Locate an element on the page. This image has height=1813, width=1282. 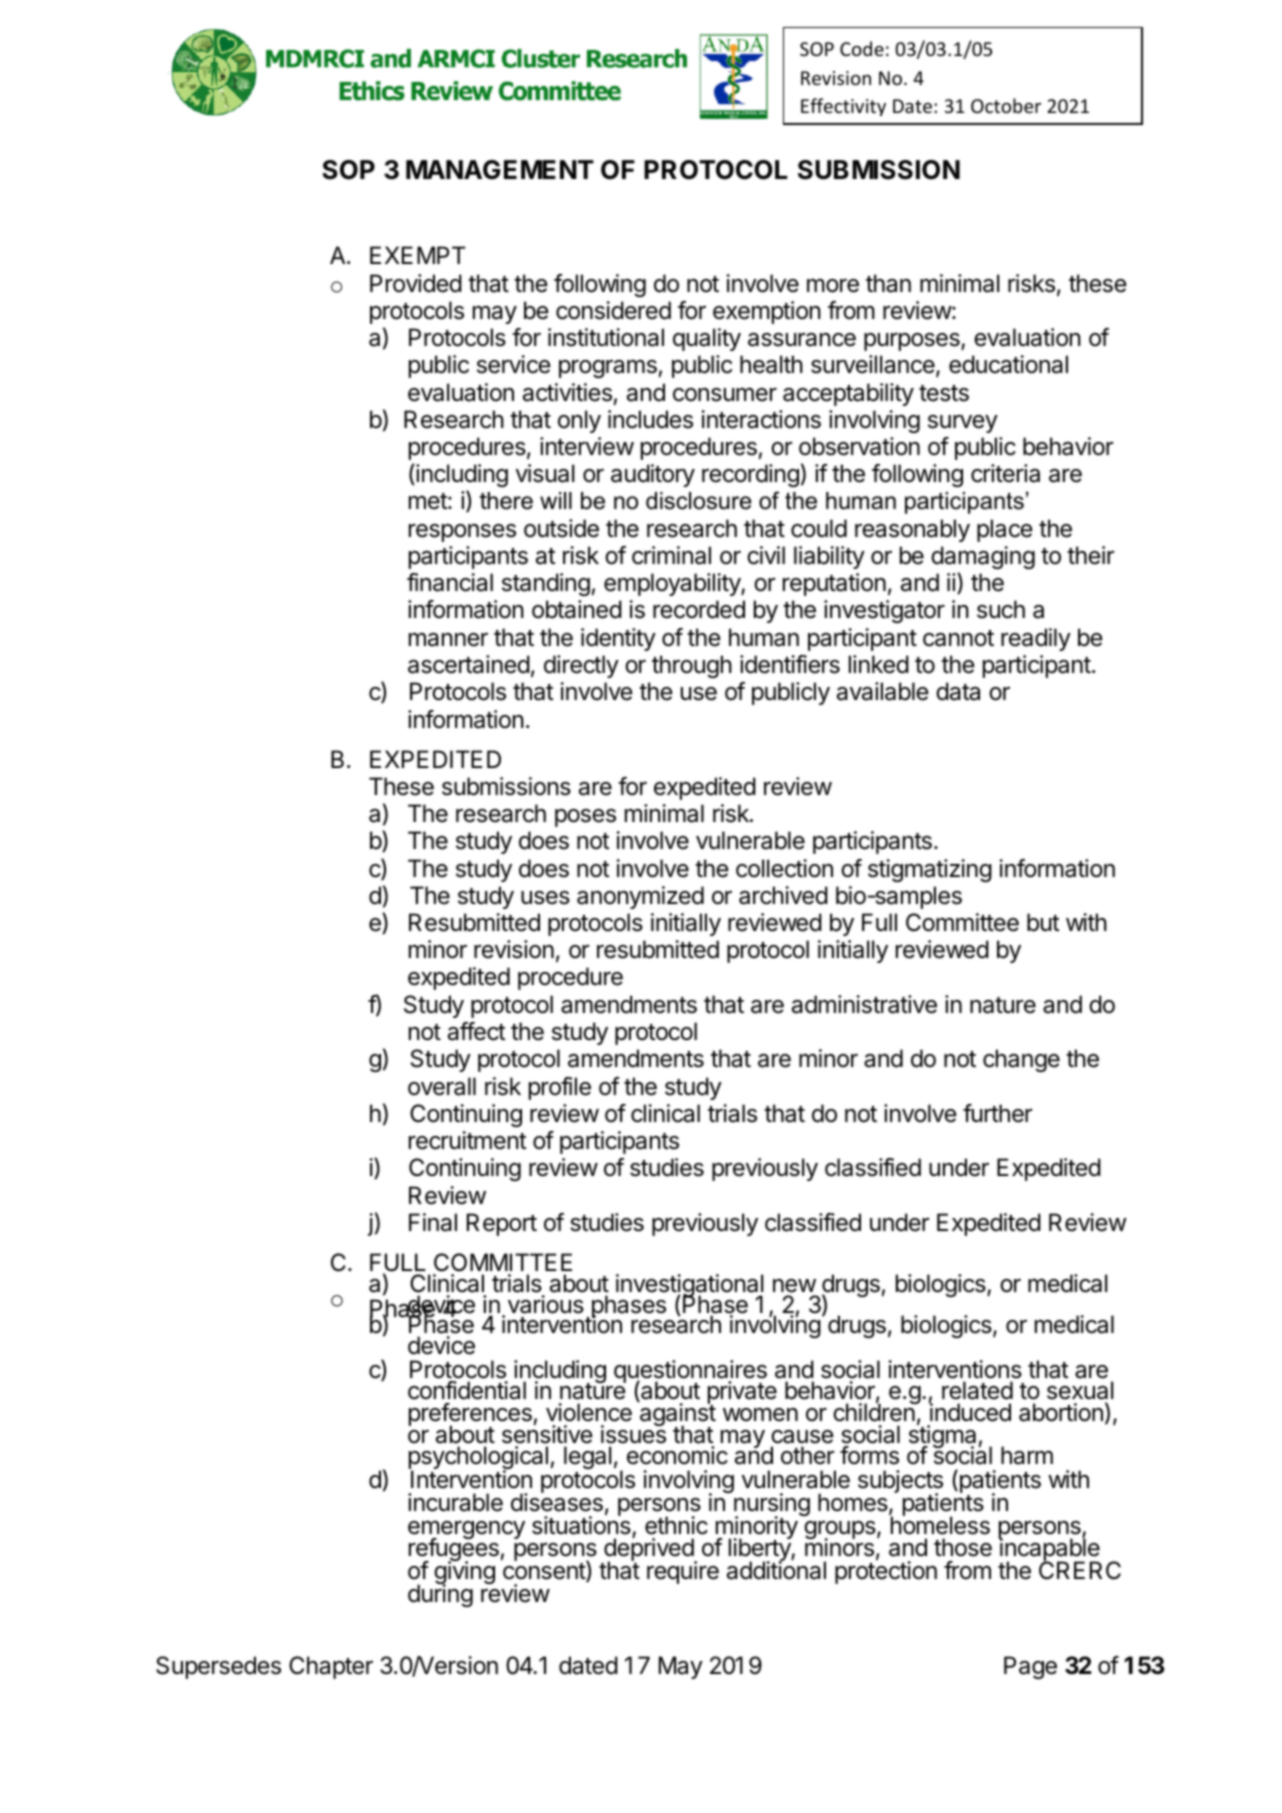
October is located at coordinates (1006, 105).
